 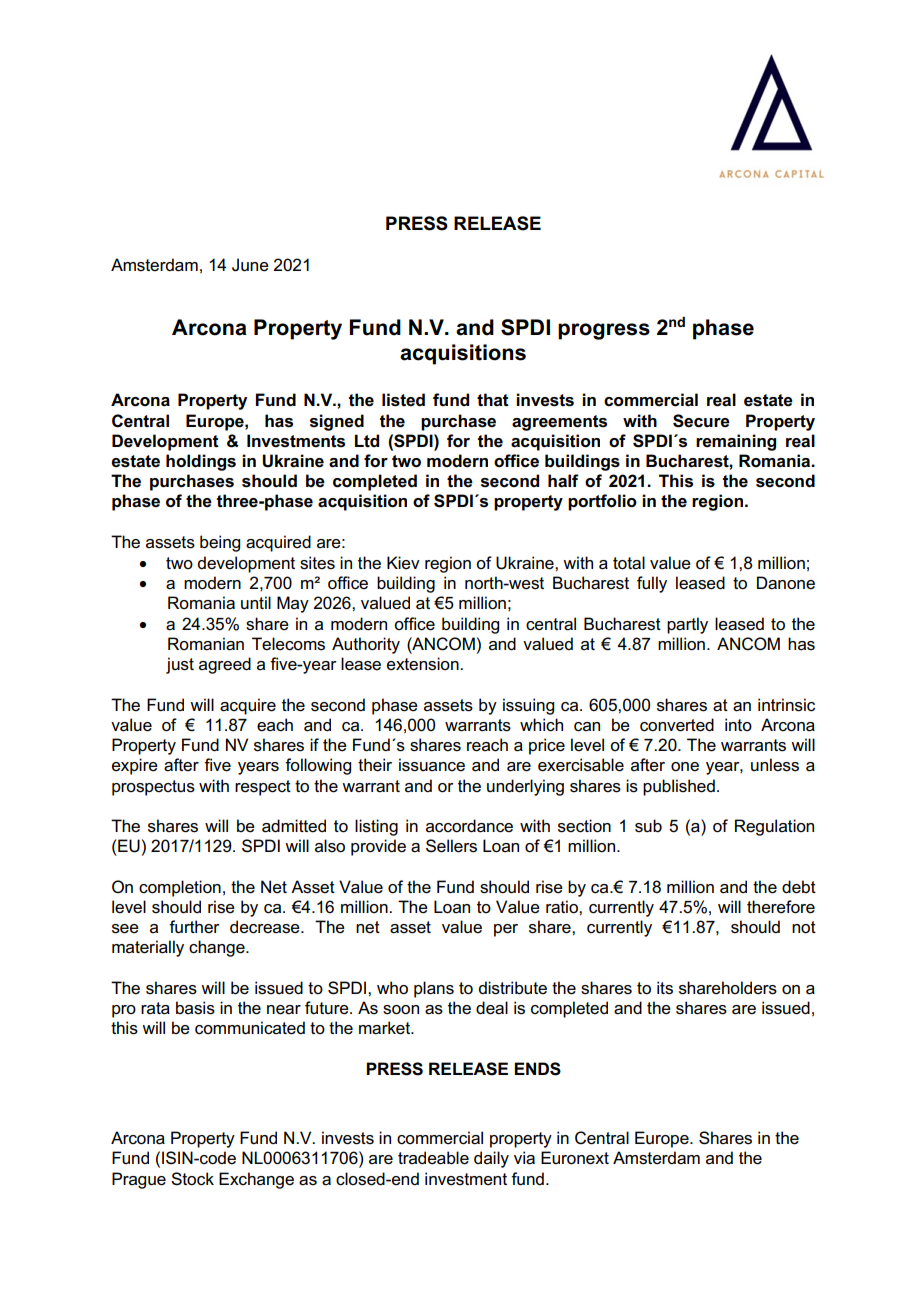 What do you see at coordinates (220, 543) in the screenshot?
I see `being` at bounding box center [220, 543].
